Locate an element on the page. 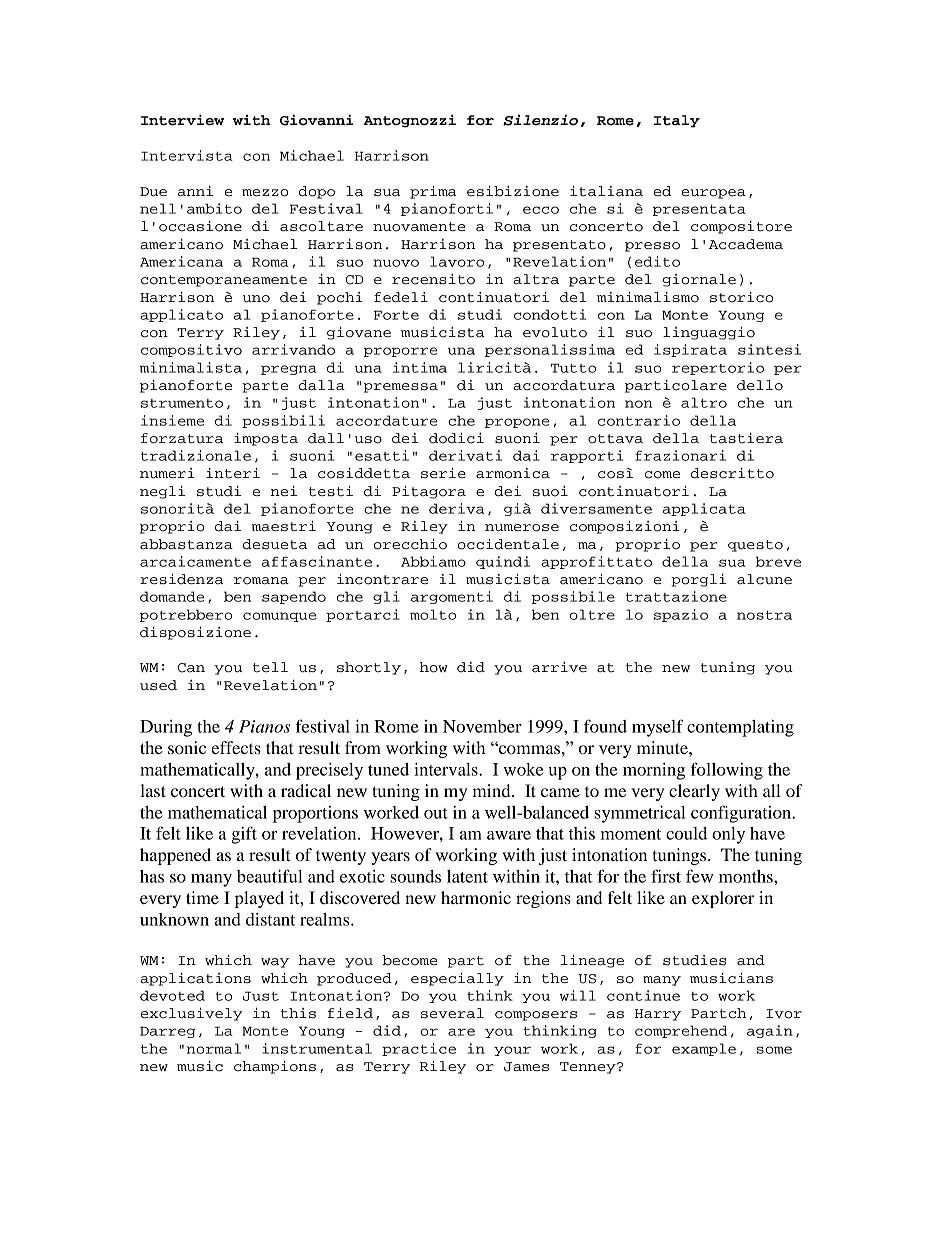 Image resolution: width=952 pixels, height=1233 pixels. quindi is located at coordinates (503, 562).
